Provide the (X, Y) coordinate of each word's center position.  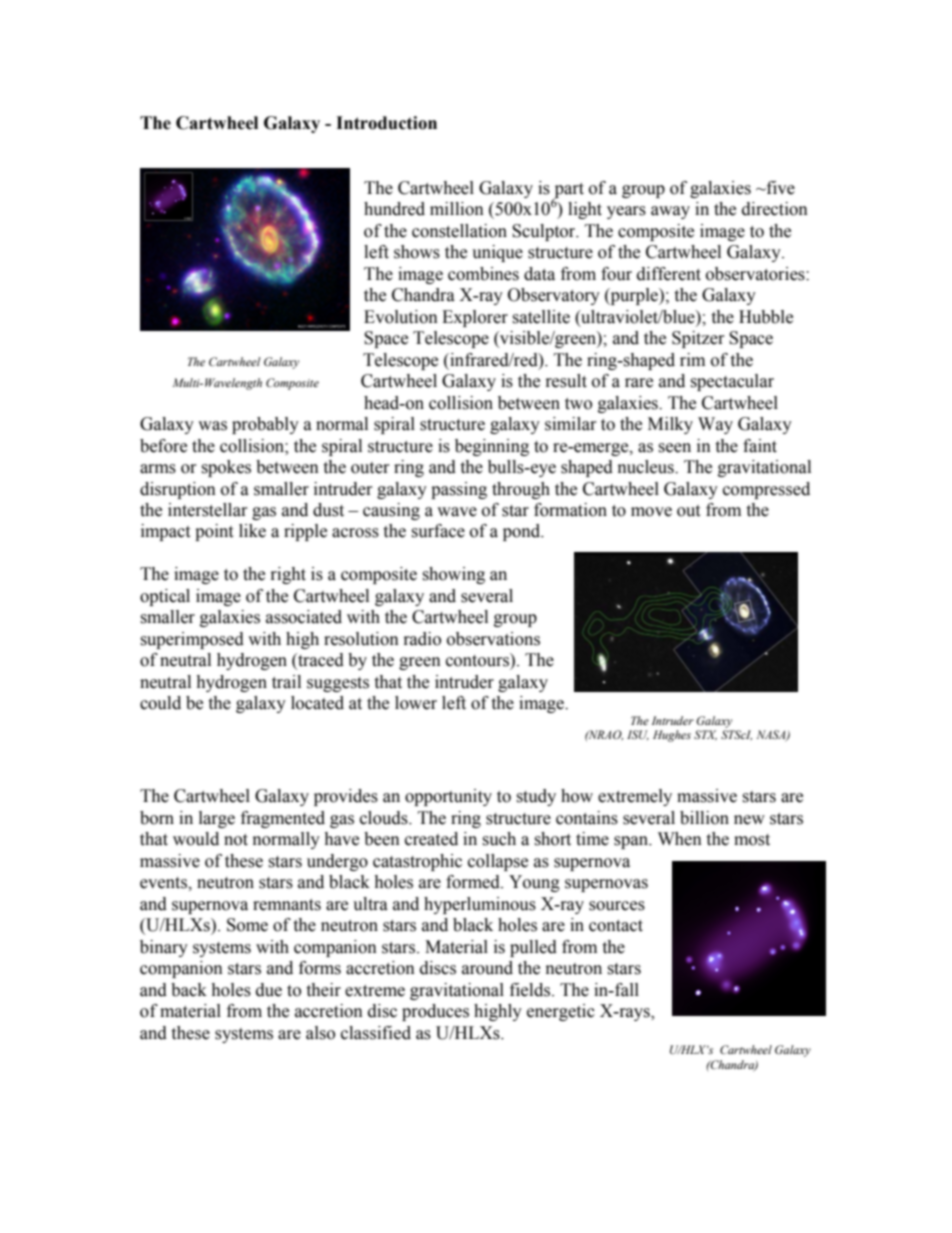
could (160, 703)
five (779, 188)
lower (416, 703)
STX (705, 735)
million (457, 209)
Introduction (386, 123)
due (269, 990)
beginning (492, 447)
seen (674, 448)
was (212, 426)
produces (435, 1012)
